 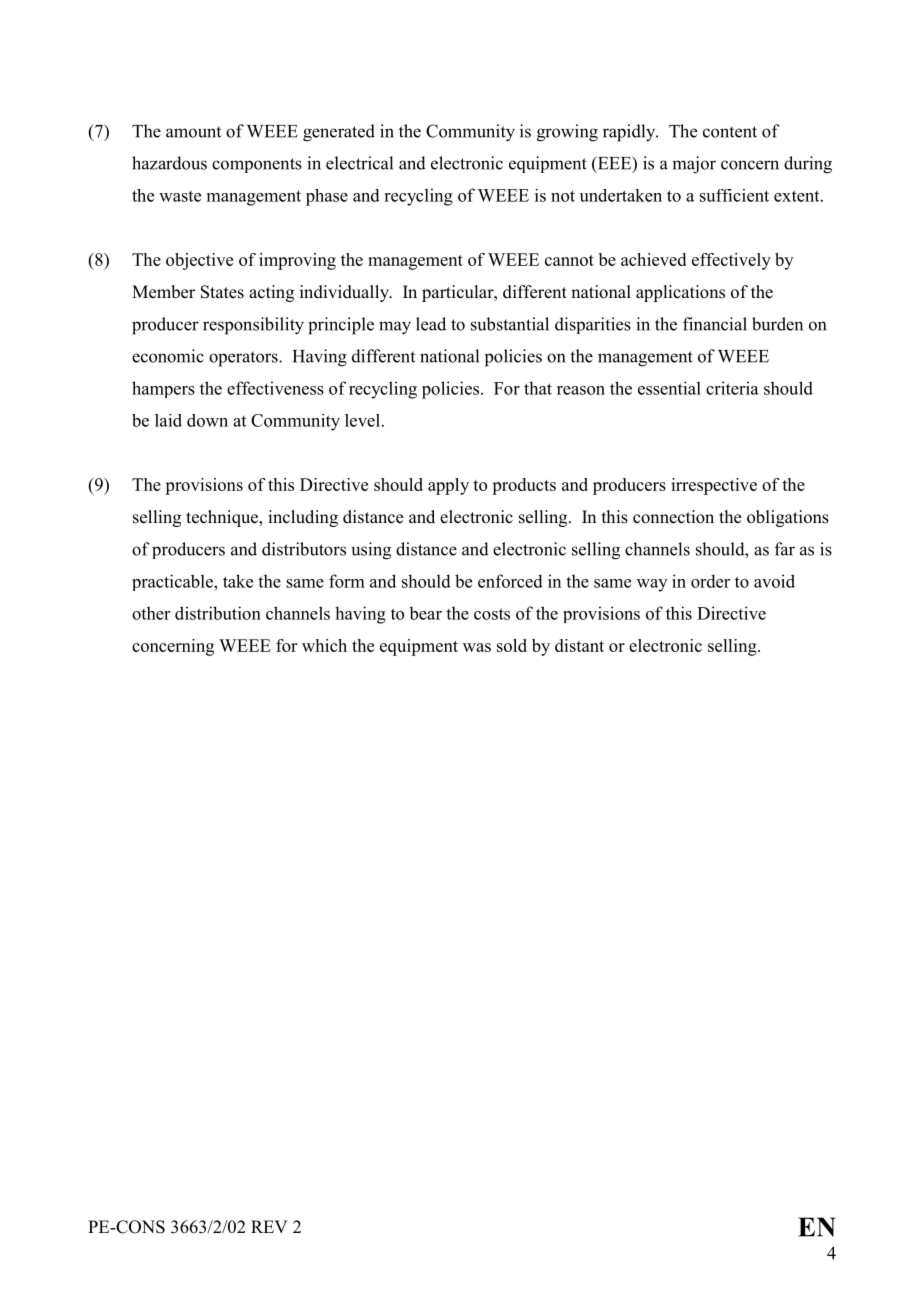 What do you see at coordinates (269, 1226) in the page?
I see `REV` at bounding box center [269, 1226].
